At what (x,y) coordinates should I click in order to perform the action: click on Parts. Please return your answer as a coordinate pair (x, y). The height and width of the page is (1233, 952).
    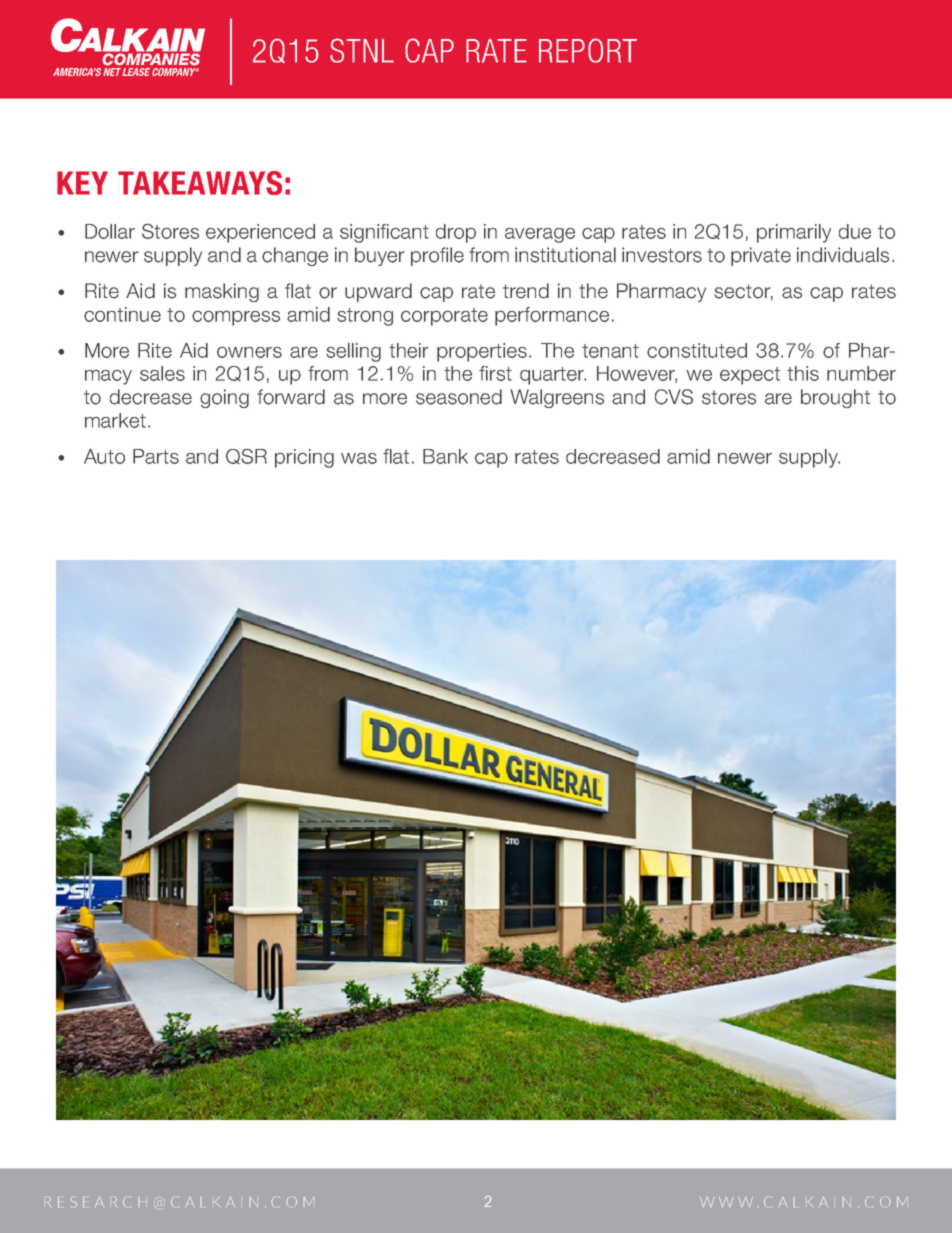
    Looking at the image, I should click on (156, 456).
